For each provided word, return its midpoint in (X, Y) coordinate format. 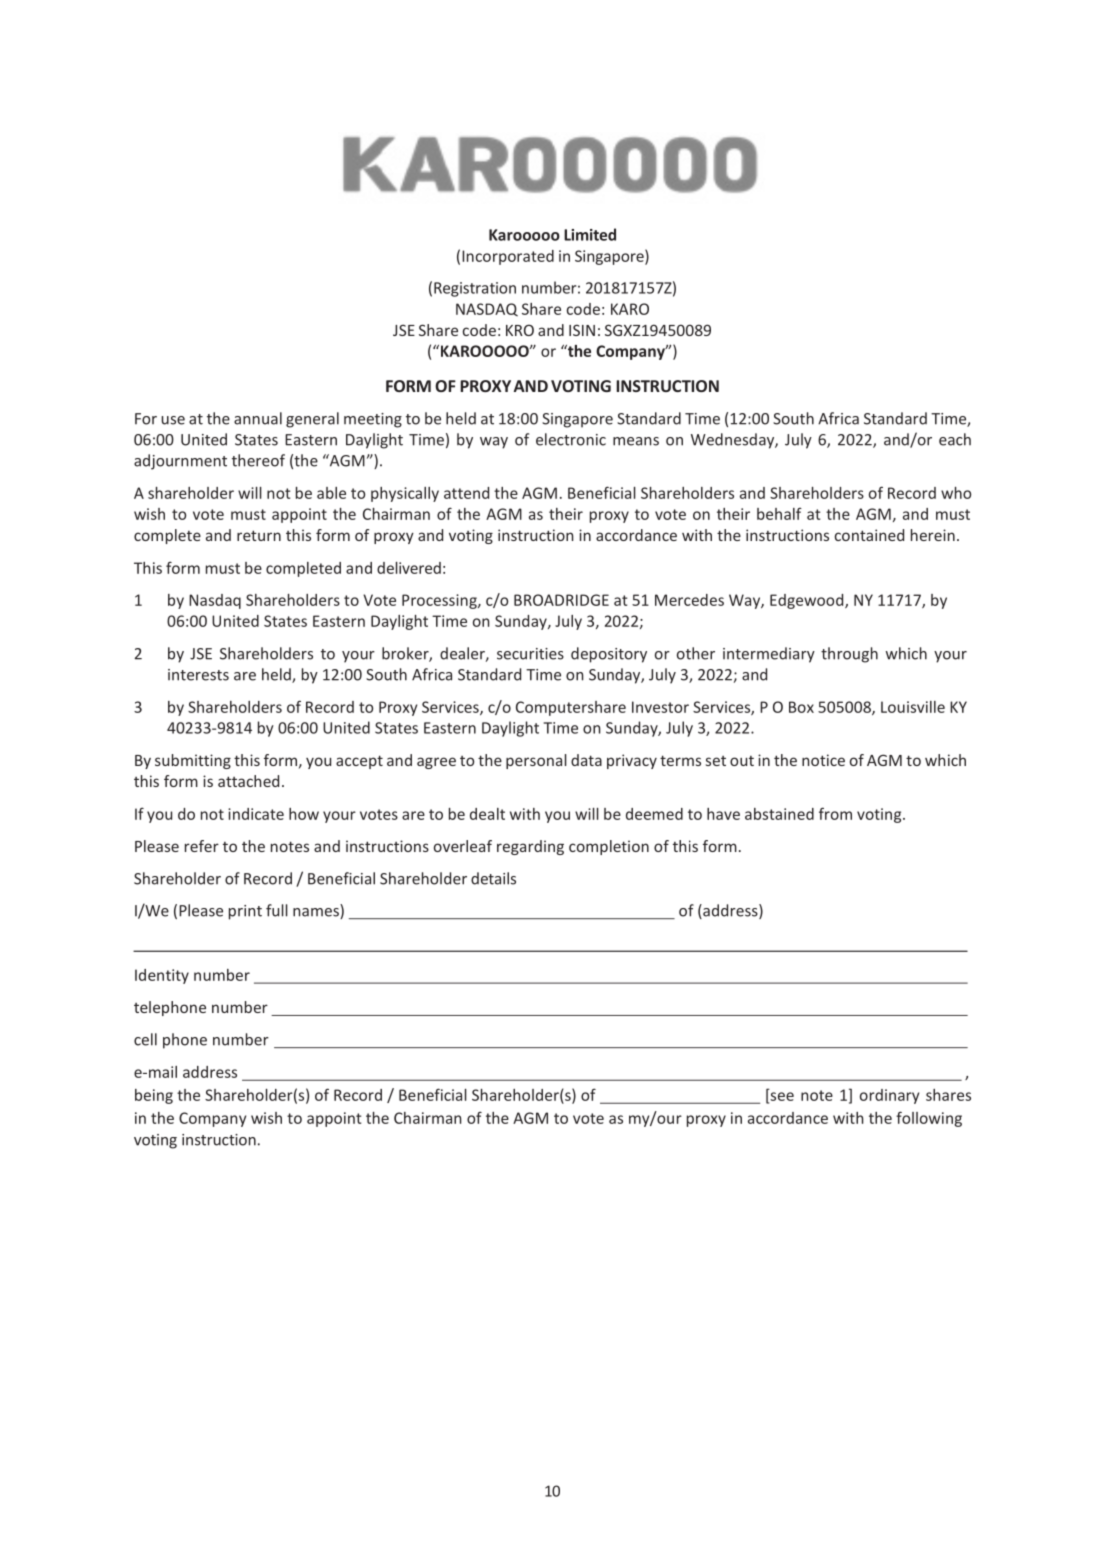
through (849, 655)
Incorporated (508, 257)
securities (530, 654)
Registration (475, 289)
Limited (590, 234)
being (154, 1096)
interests (198, 675)
